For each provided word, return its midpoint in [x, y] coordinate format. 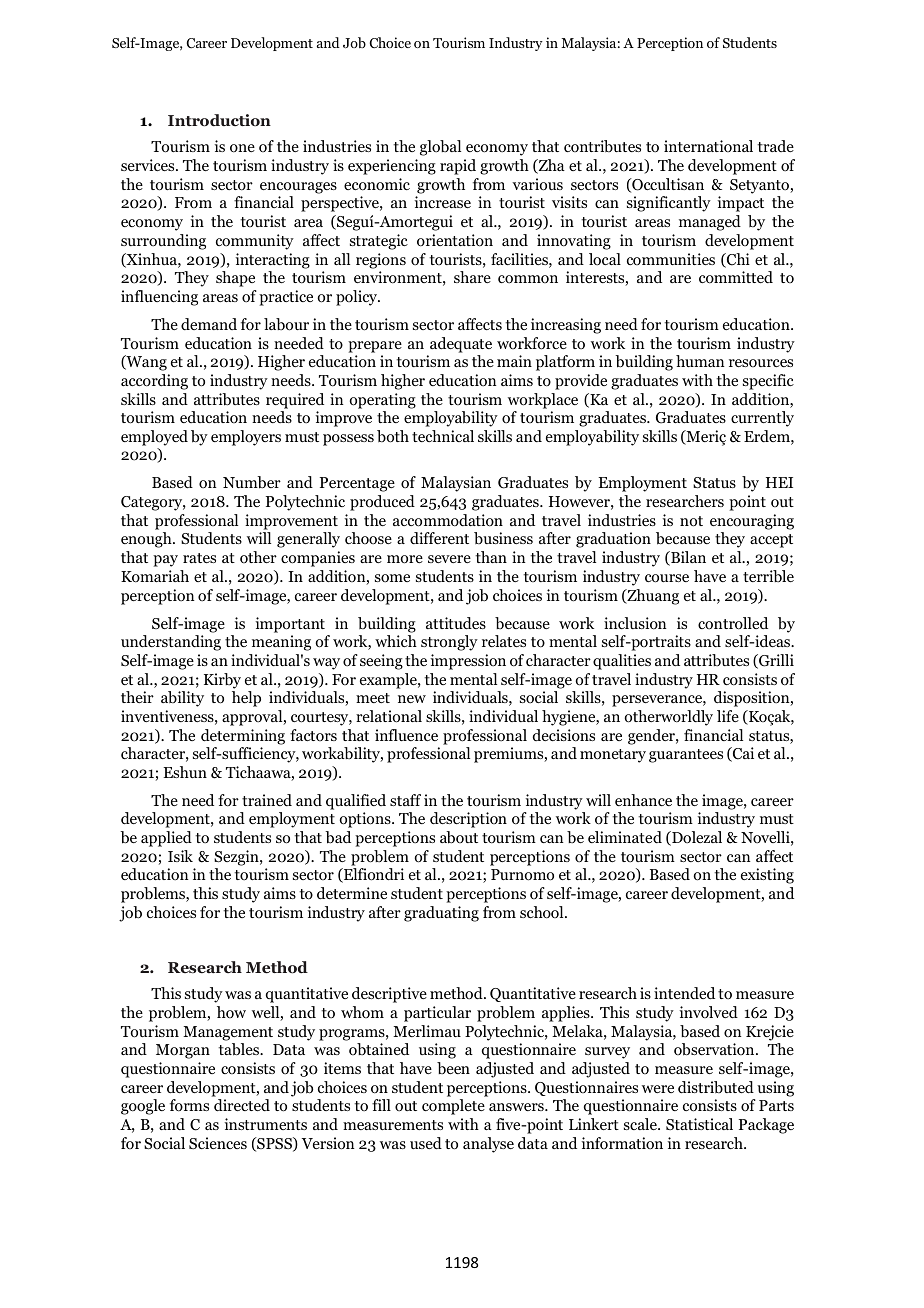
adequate [461, 345]
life [728, 716]
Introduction [219, 120]
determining [243, 737]
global [440, 148]
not [691, 521]
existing [767, 876]
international [708, 146]
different [439, 538]
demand [209, 324]
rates [199, 558]
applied [166, 839]
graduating [441, 914]
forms [189, 1105]
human [700, 361]
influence [406, 735]
